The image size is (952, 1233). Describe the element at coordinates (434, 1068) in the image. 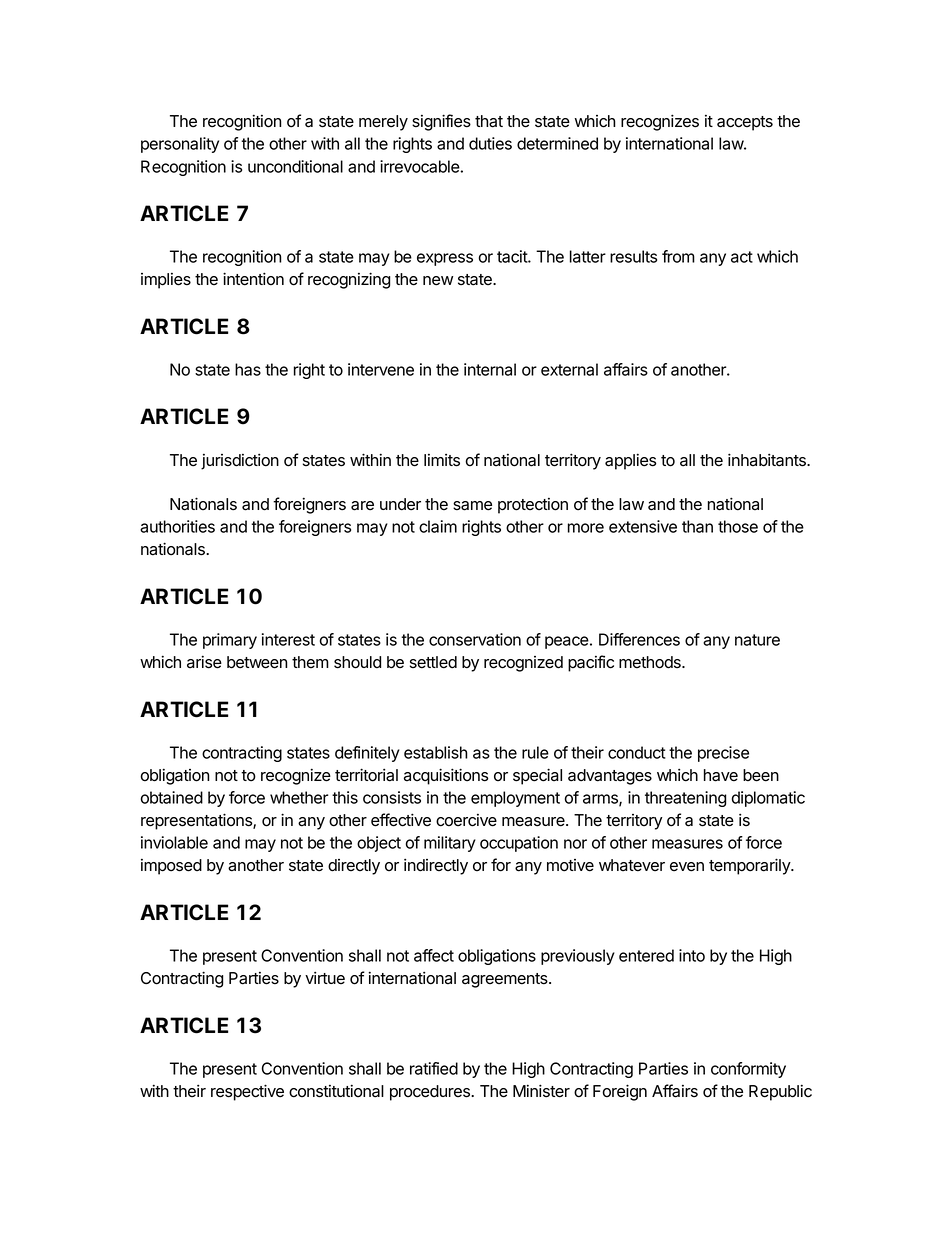

I see `ratified` at that location.
